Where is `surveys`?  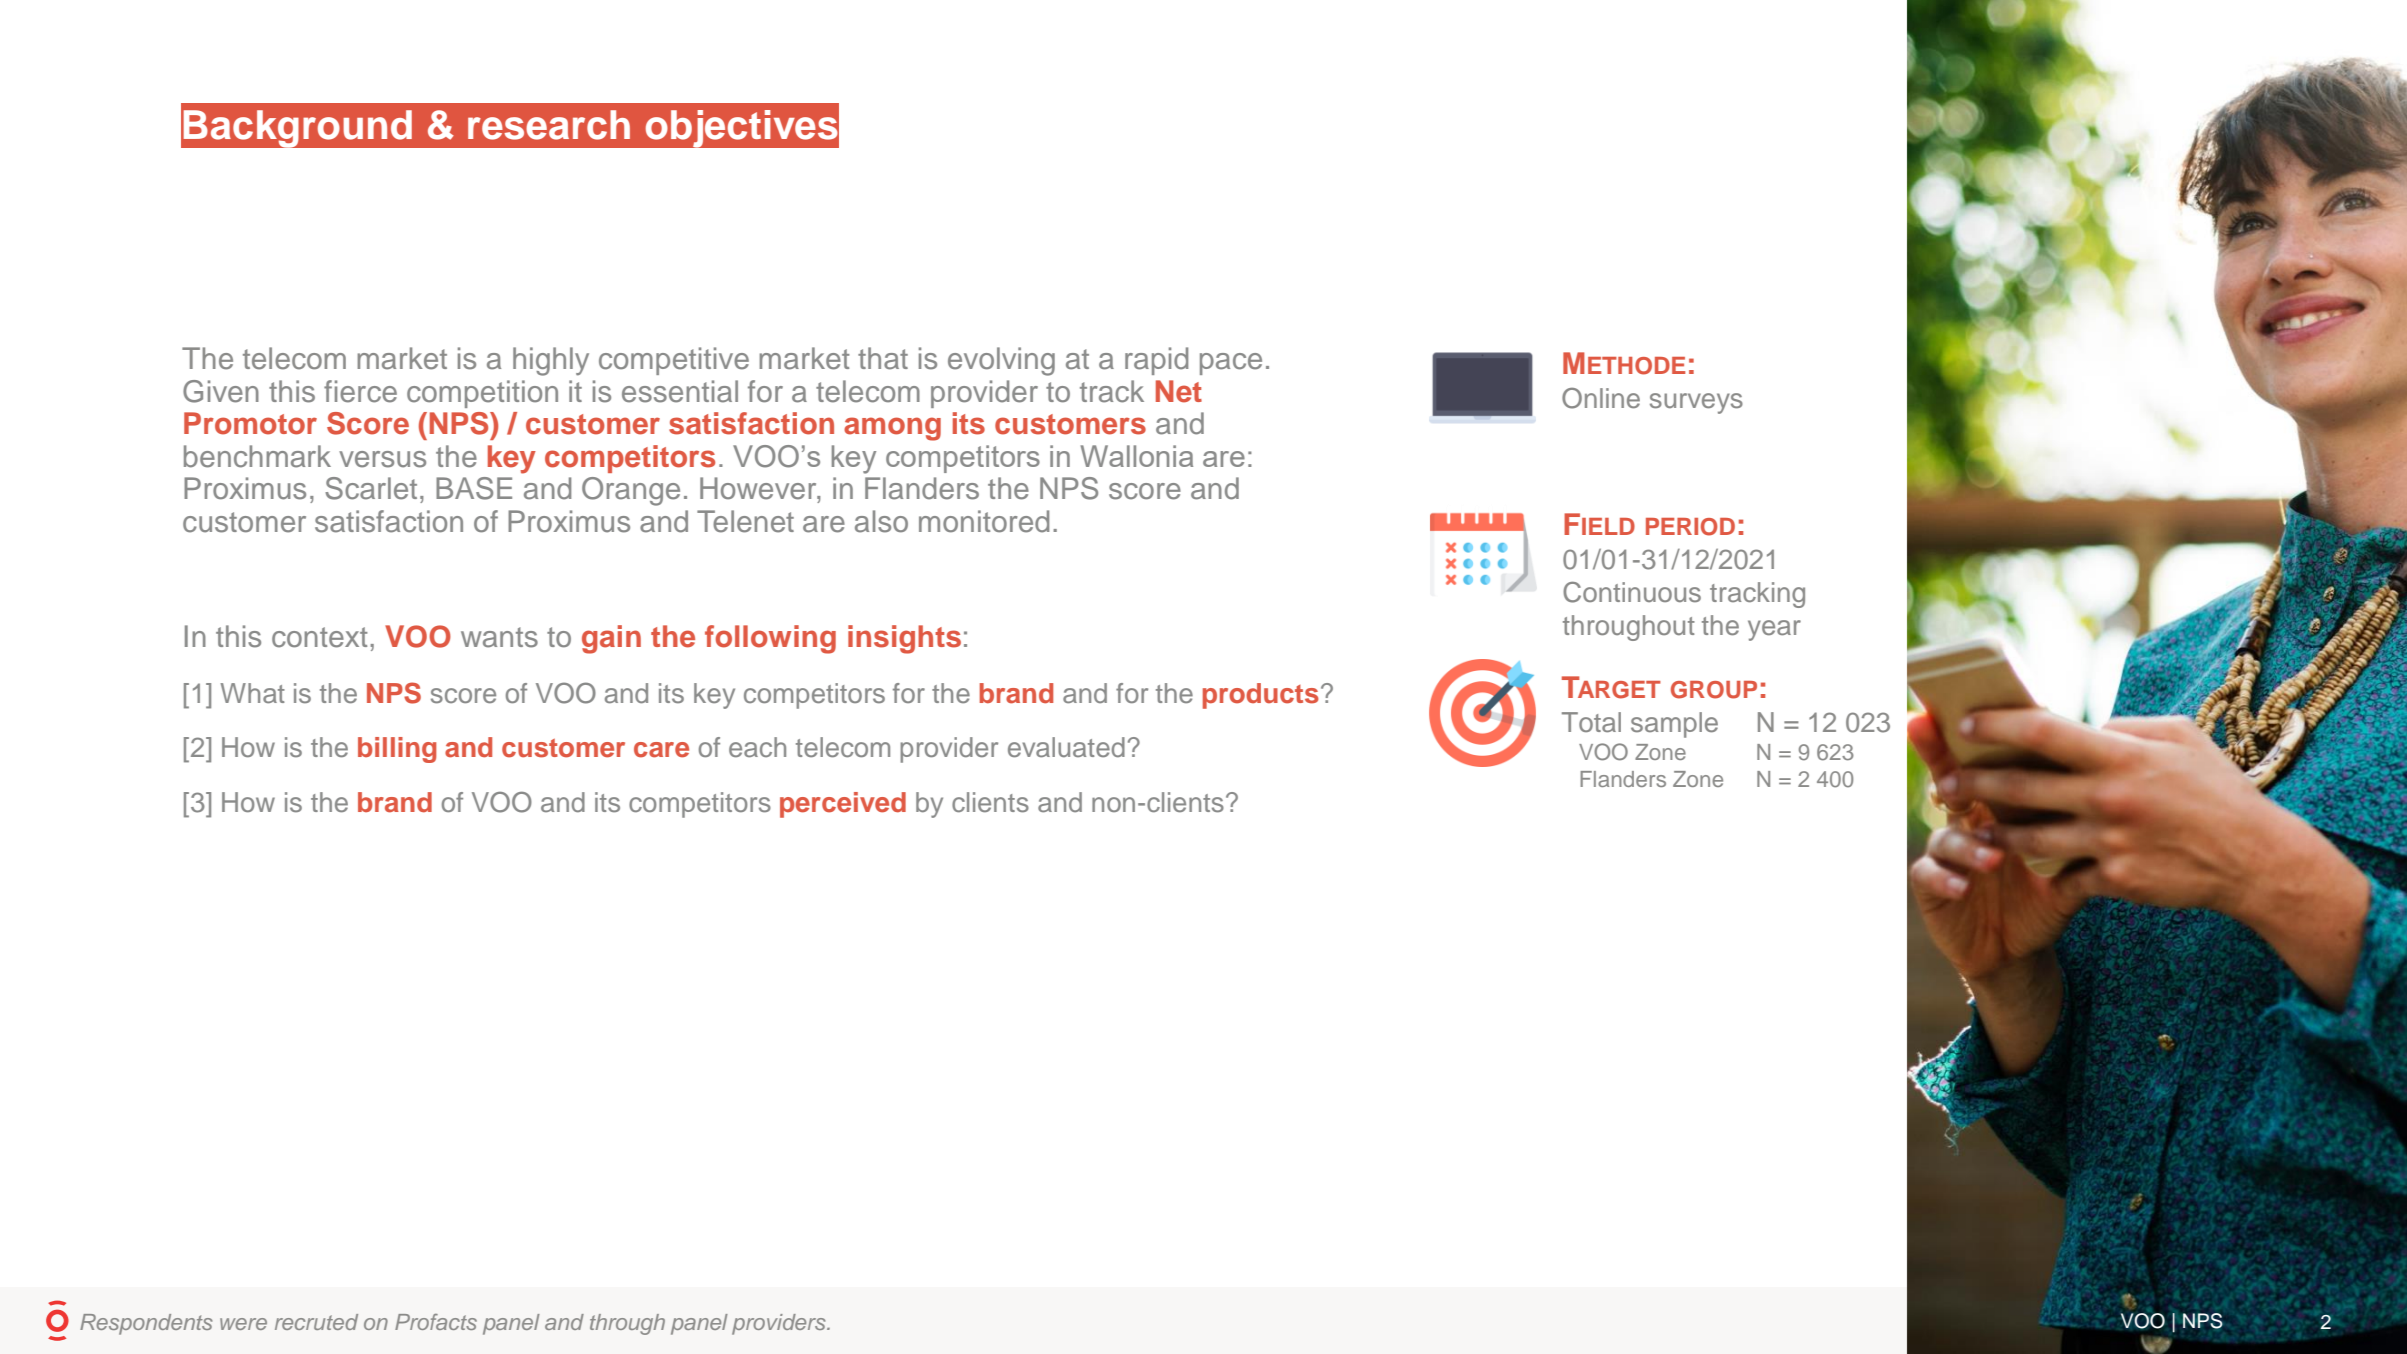
surveys is located at coordinates (1696, 403).
